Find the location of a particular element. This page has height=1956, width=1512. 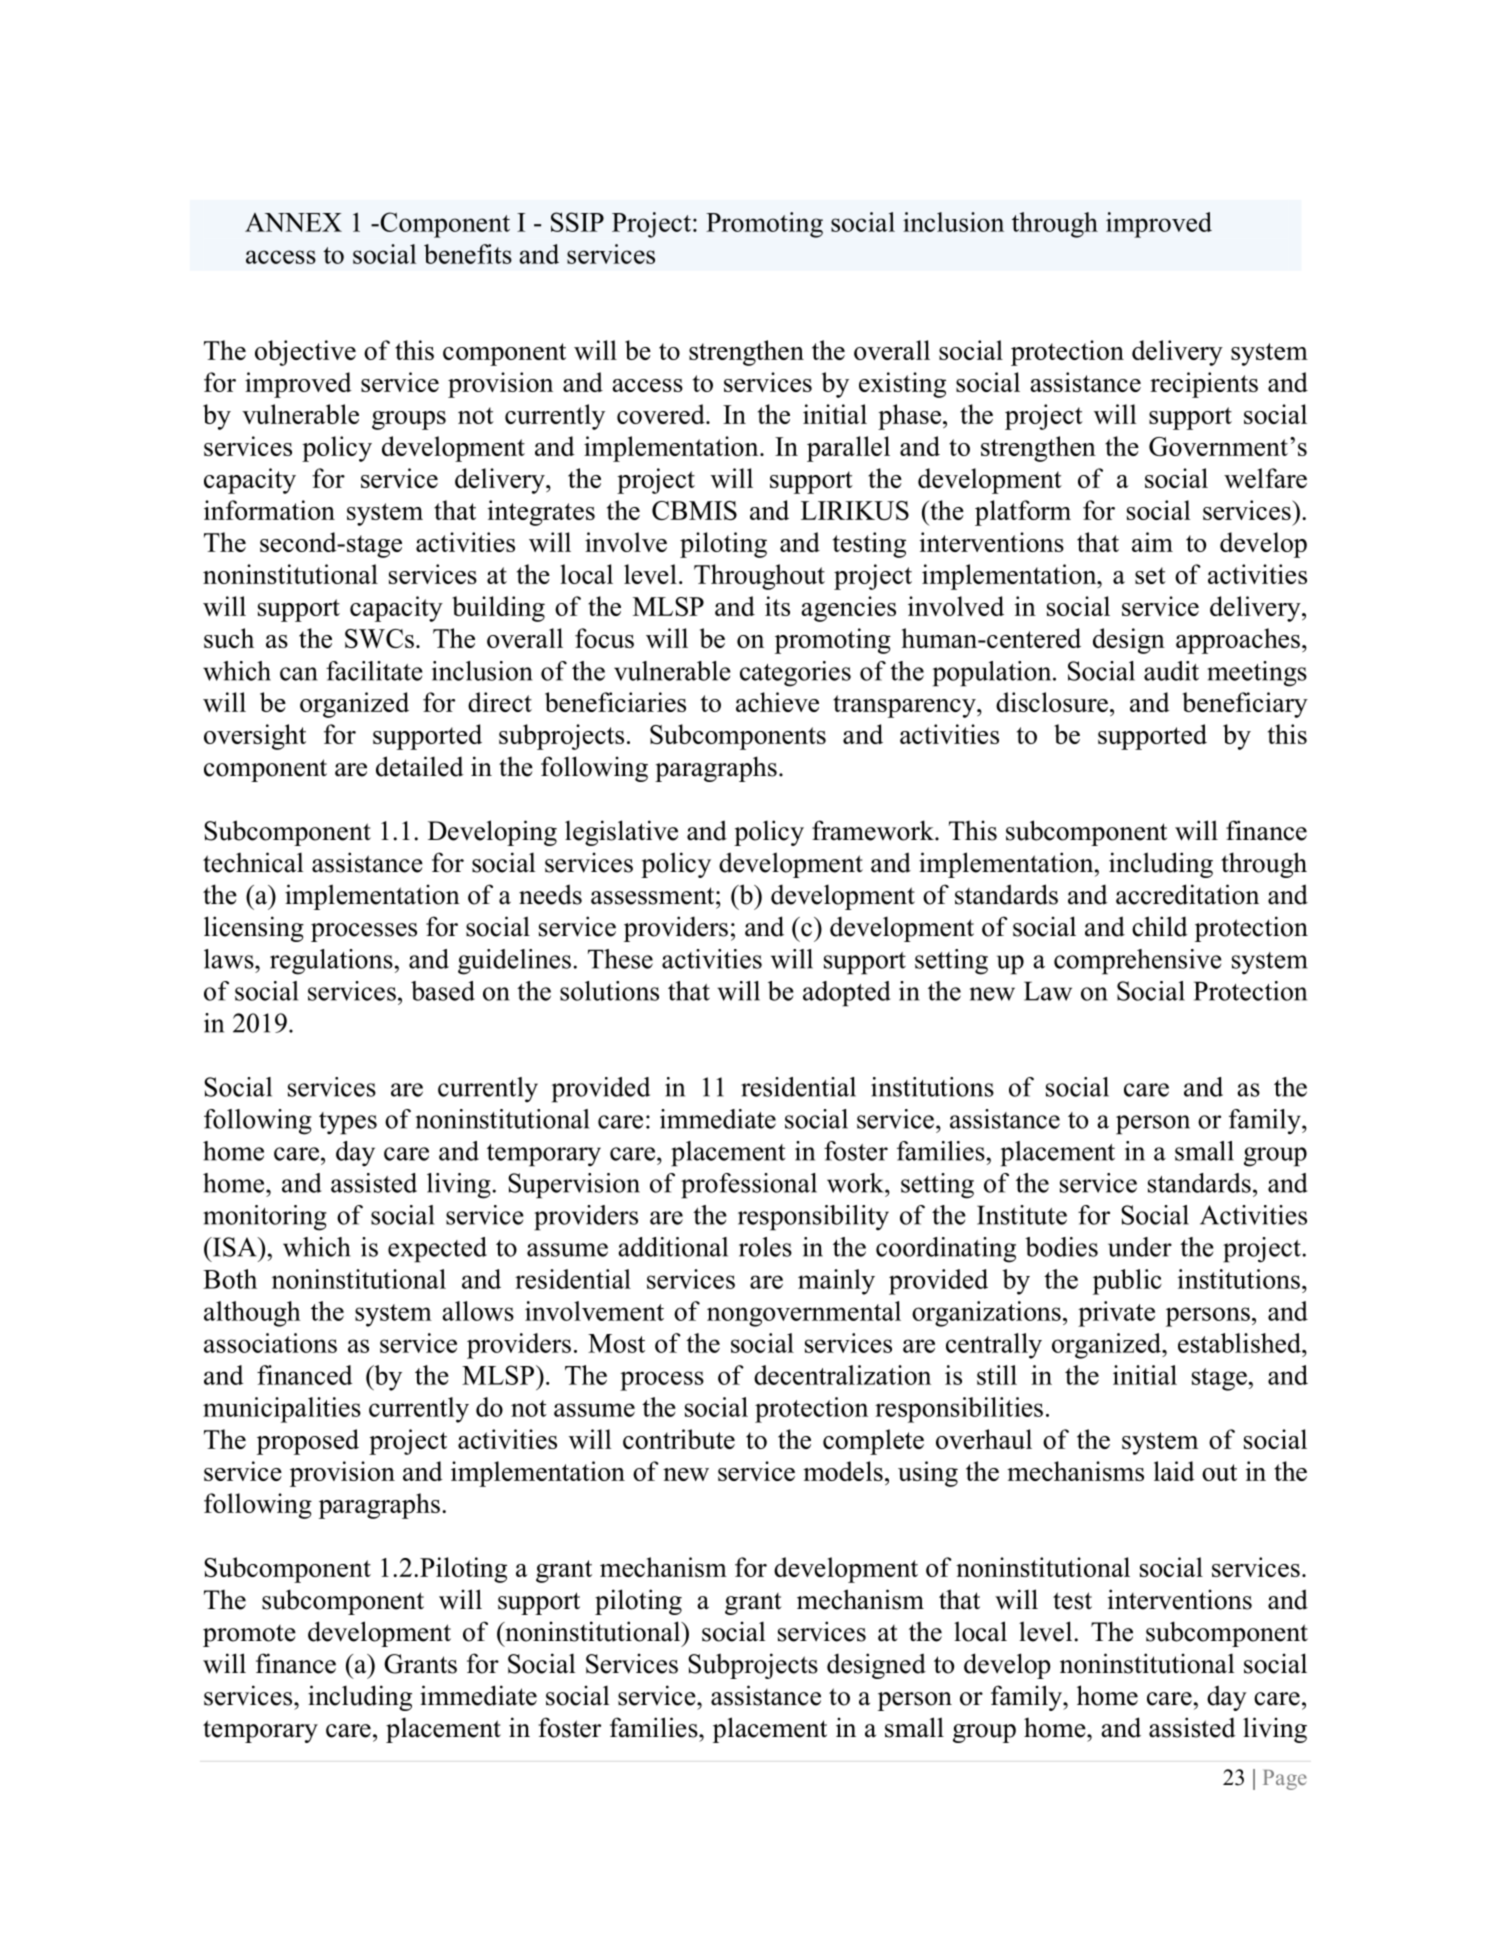

recipients is located at coordinates (1204, 385).
